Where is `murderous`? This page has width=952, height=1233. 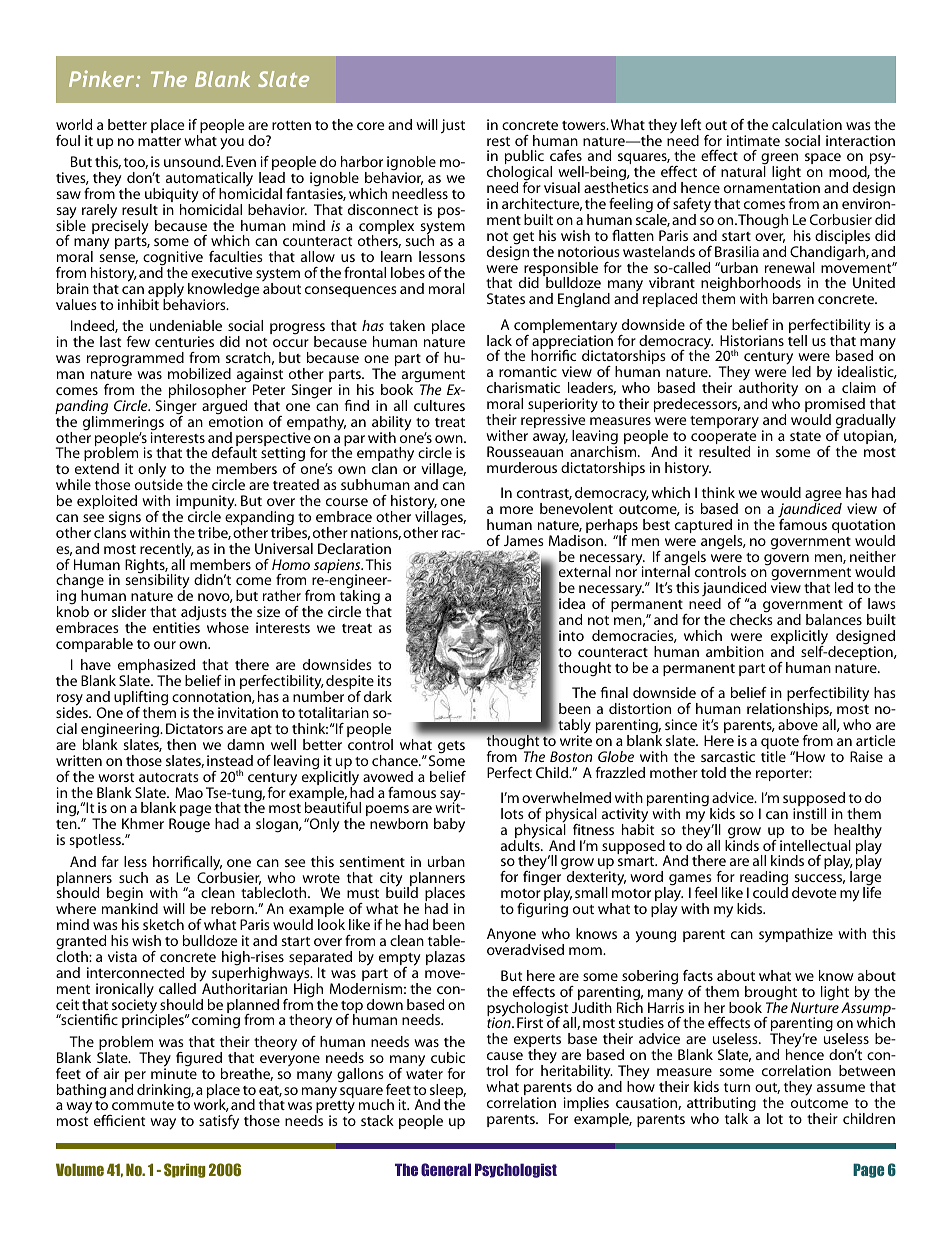 murderous is located at coordinates (522, 467).
